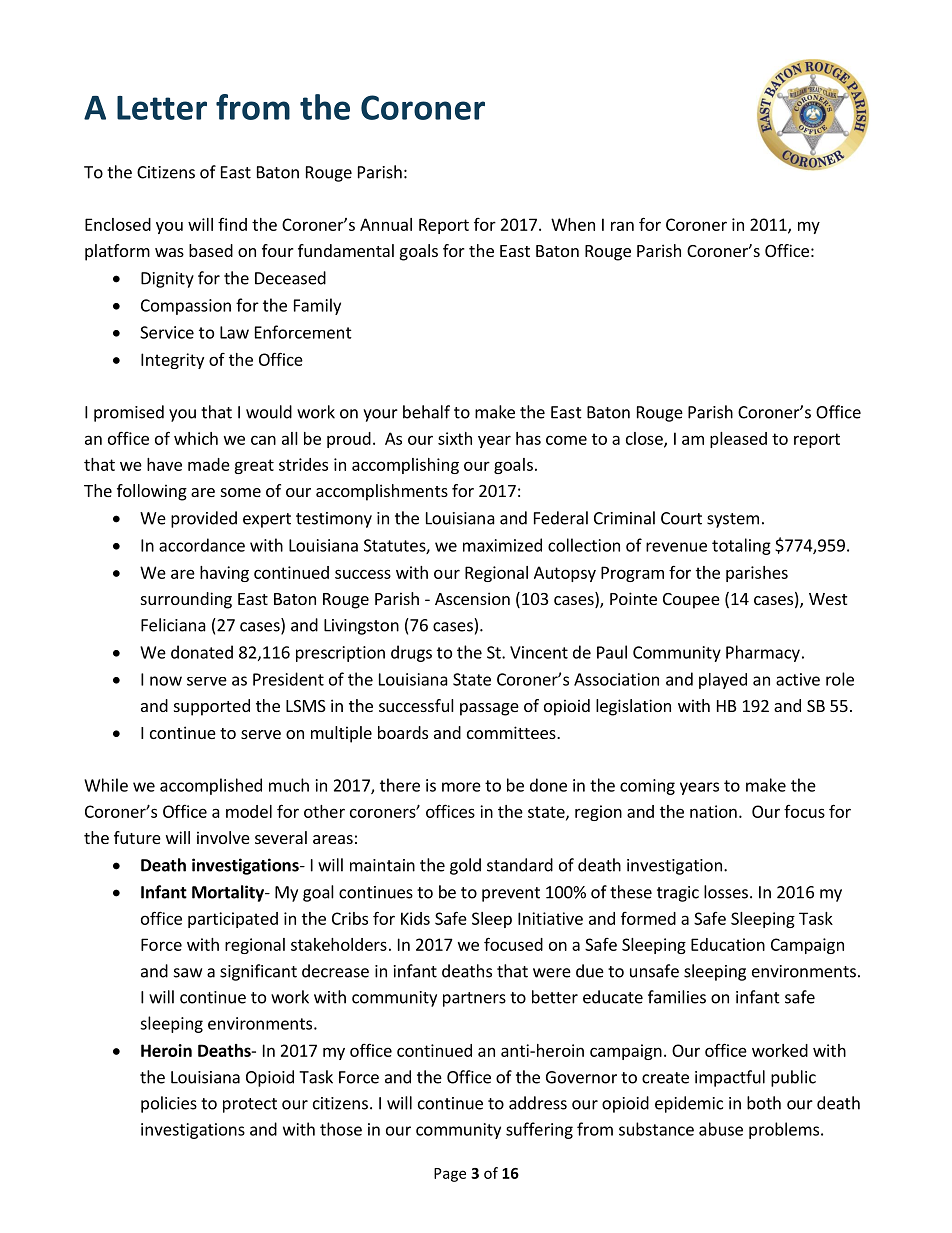 This screenshot has width=952, height=1233. Describe the element at coordinates (169, 1104) in the screenshot. I see `policies` at that location.
